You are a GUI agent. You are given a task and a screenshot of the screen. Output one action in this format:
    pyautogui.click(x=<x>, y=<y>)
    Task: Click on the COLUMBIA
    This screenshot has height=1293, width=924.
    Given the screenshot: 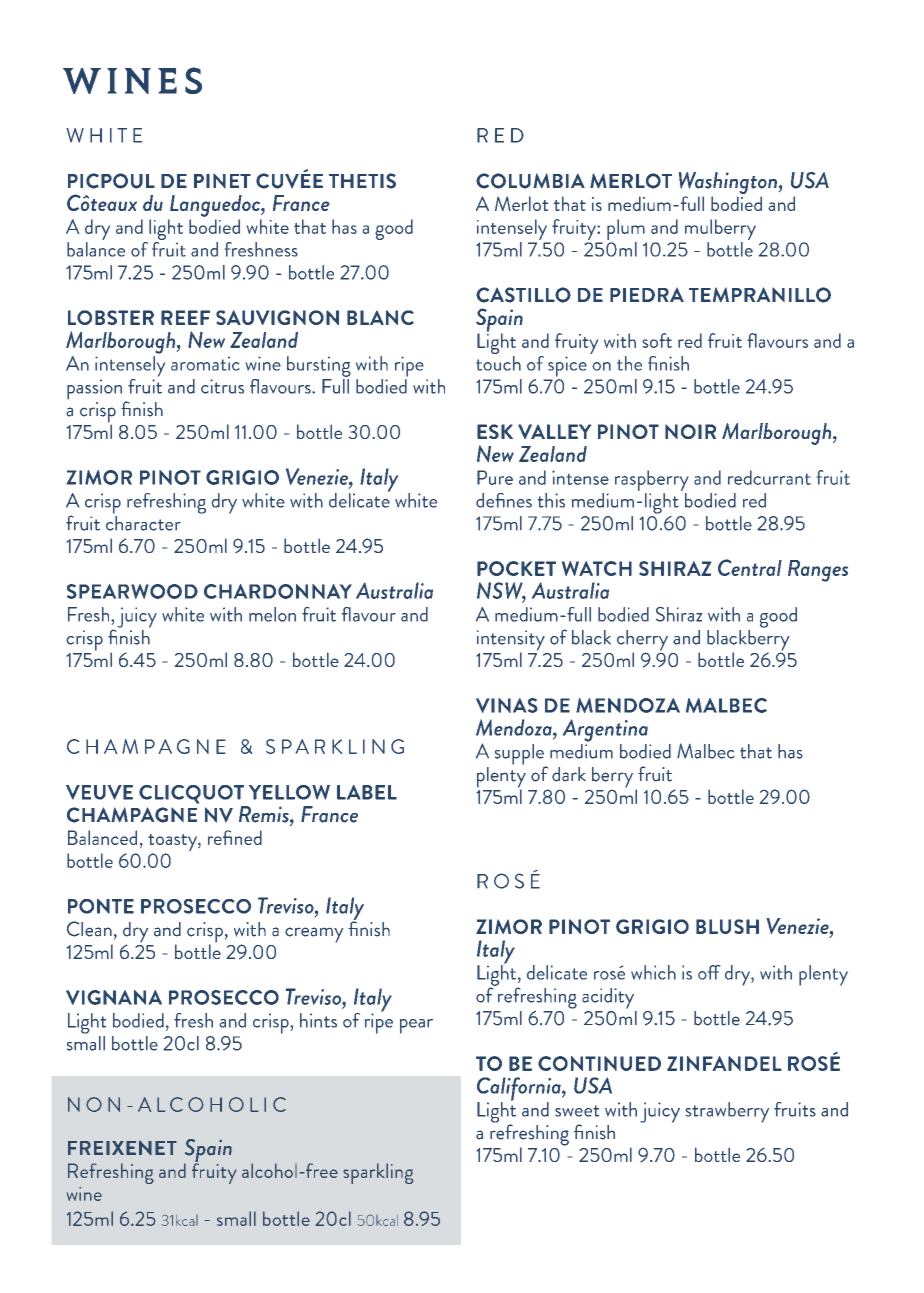 What is the action you would take?
    pyautogui.click(x=530, y=181)
